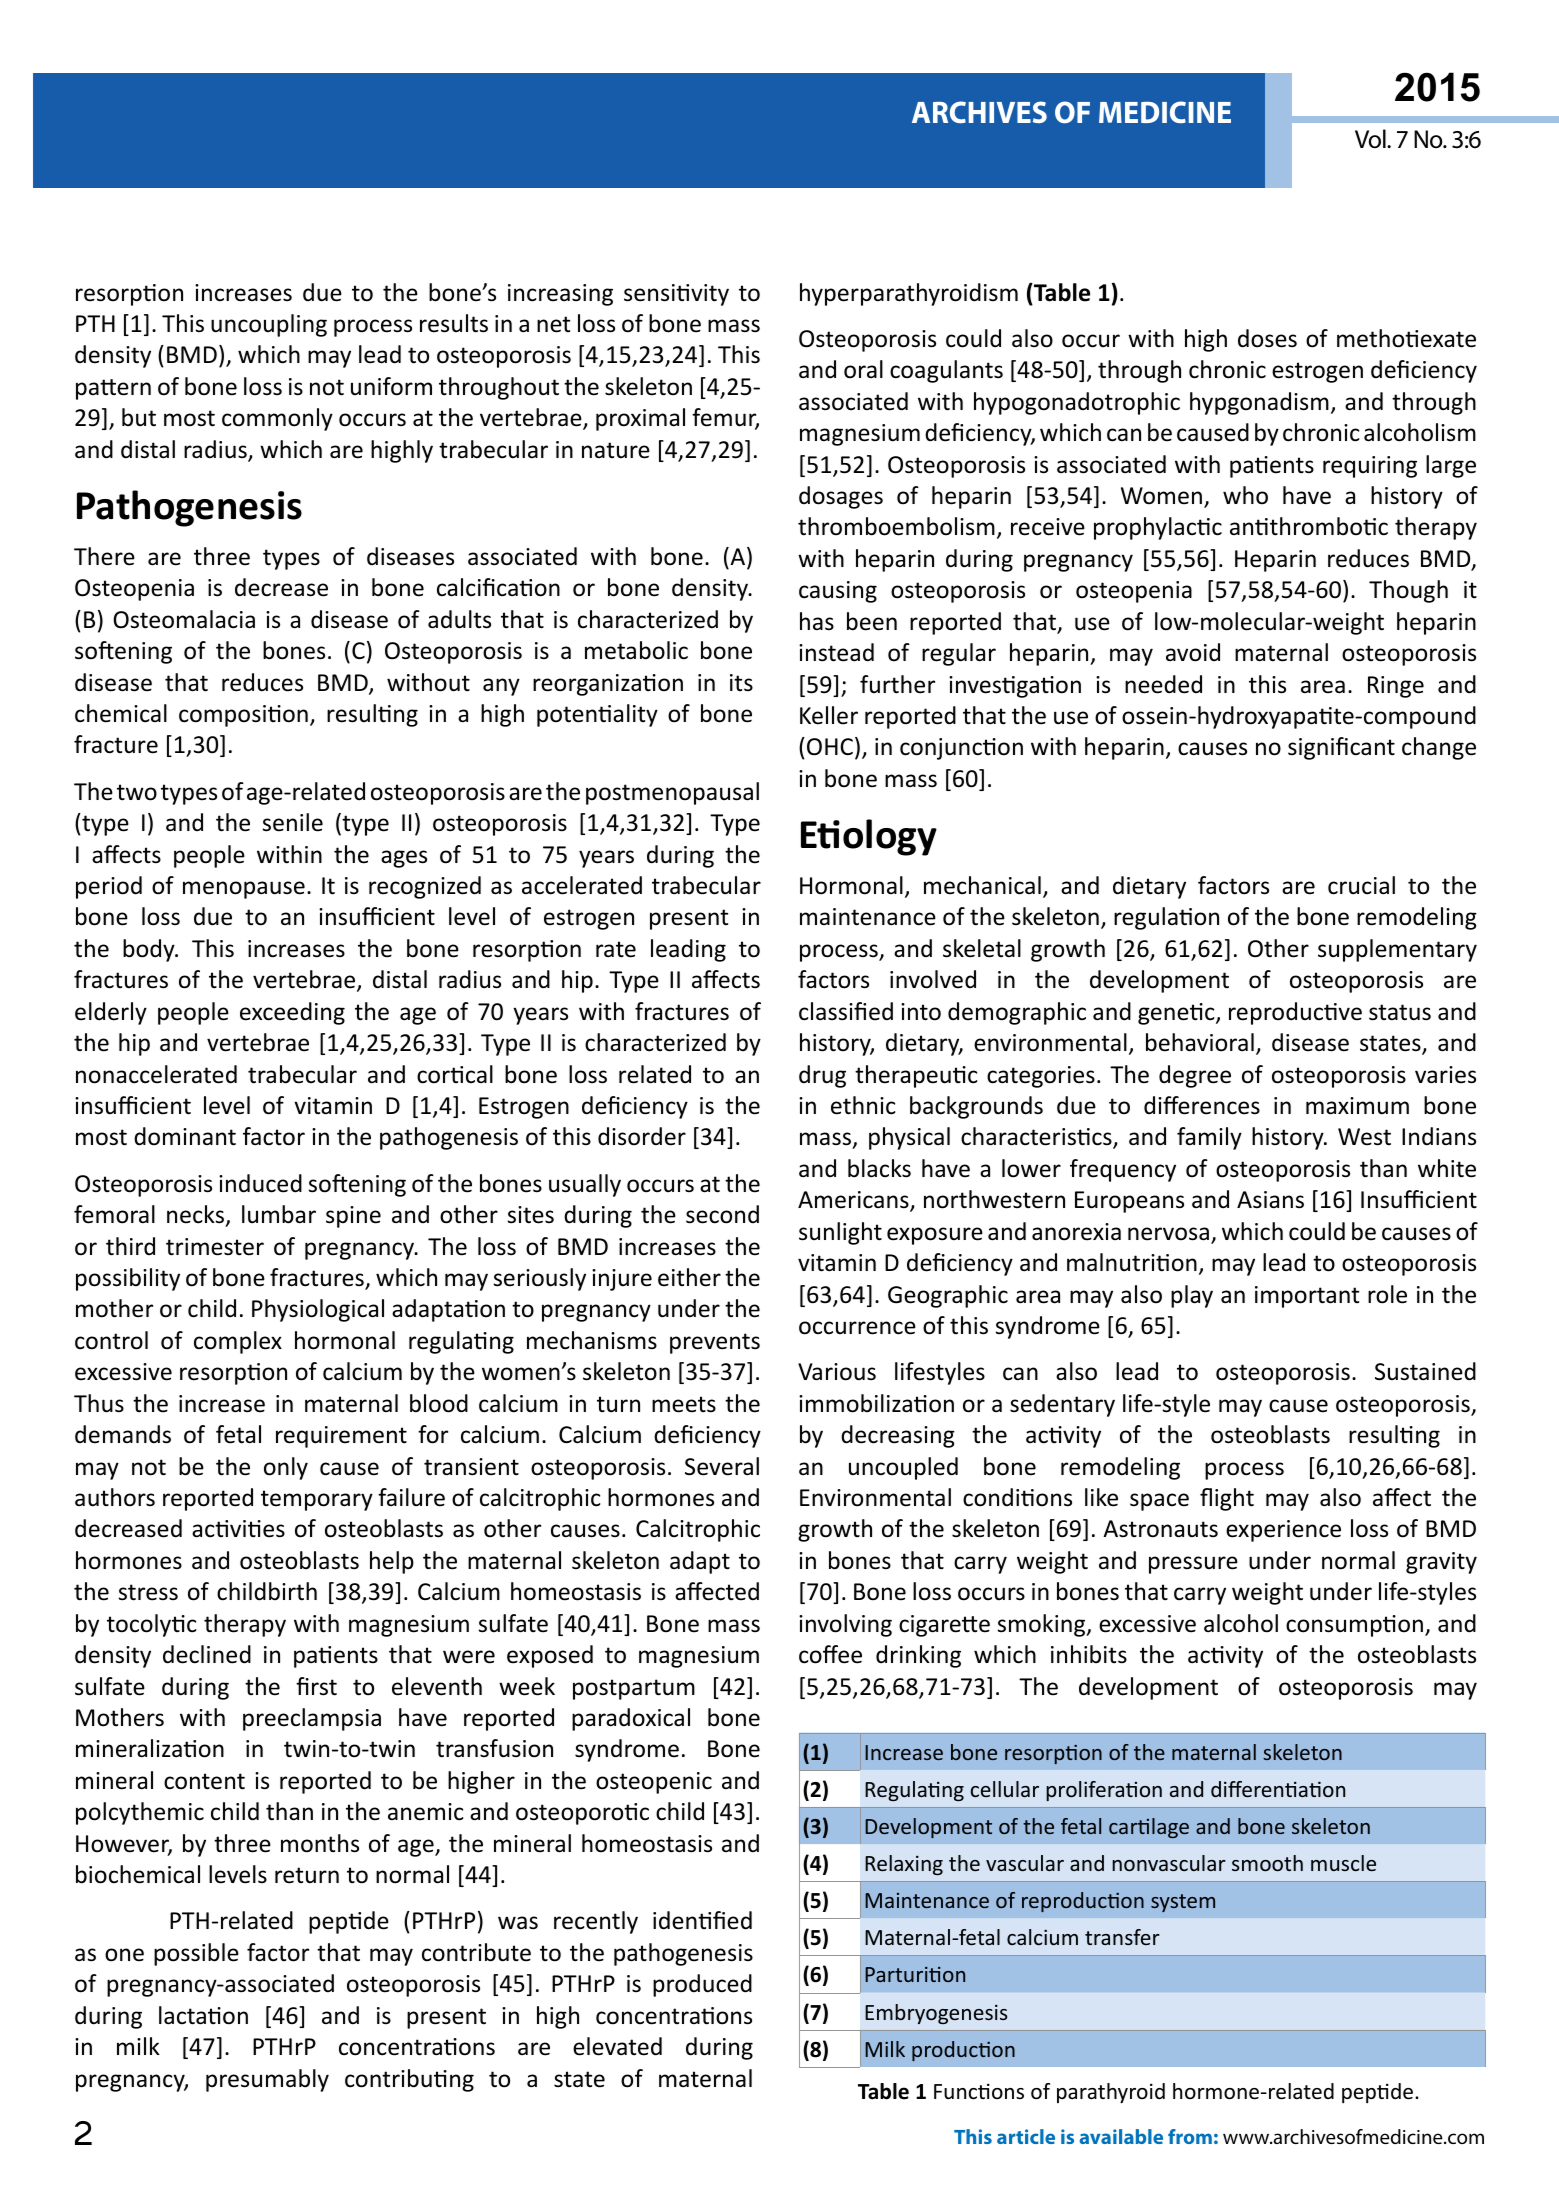 This page has height=2205, width=1559. Describe the element at coordinates (269, 325) in the page. I see `uncoupling` at that location.
